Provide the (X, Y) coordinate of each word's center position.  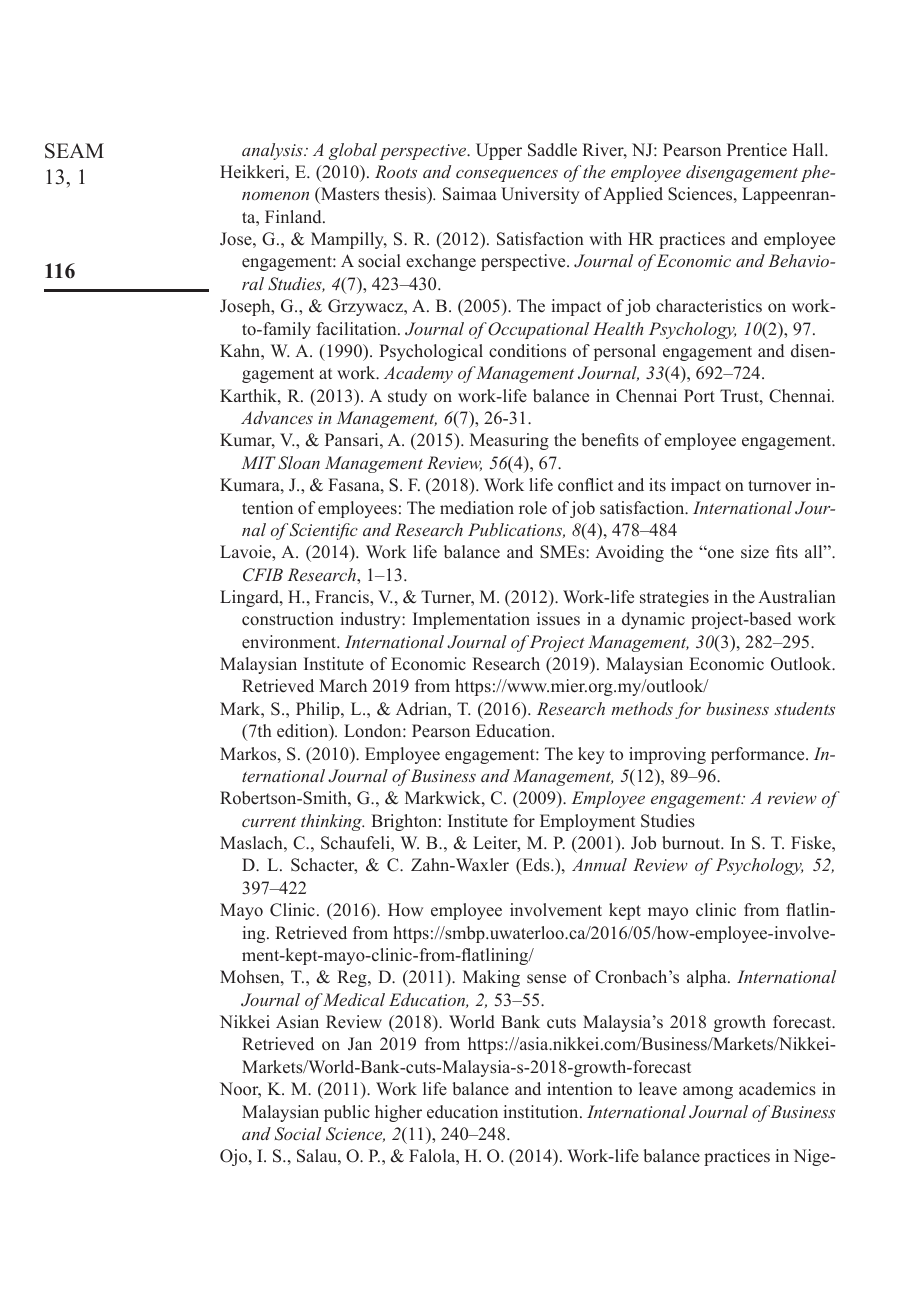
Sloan (299, 463)
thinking (332, 822)
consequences (507, 176)
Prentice (757, 150)
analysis (273, 151)
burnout (692, 843)
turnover (779, 486)
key (591, 755)
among (708, 1092)
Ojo (235, 1157)
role (533, 508)
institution (542, 1112)
